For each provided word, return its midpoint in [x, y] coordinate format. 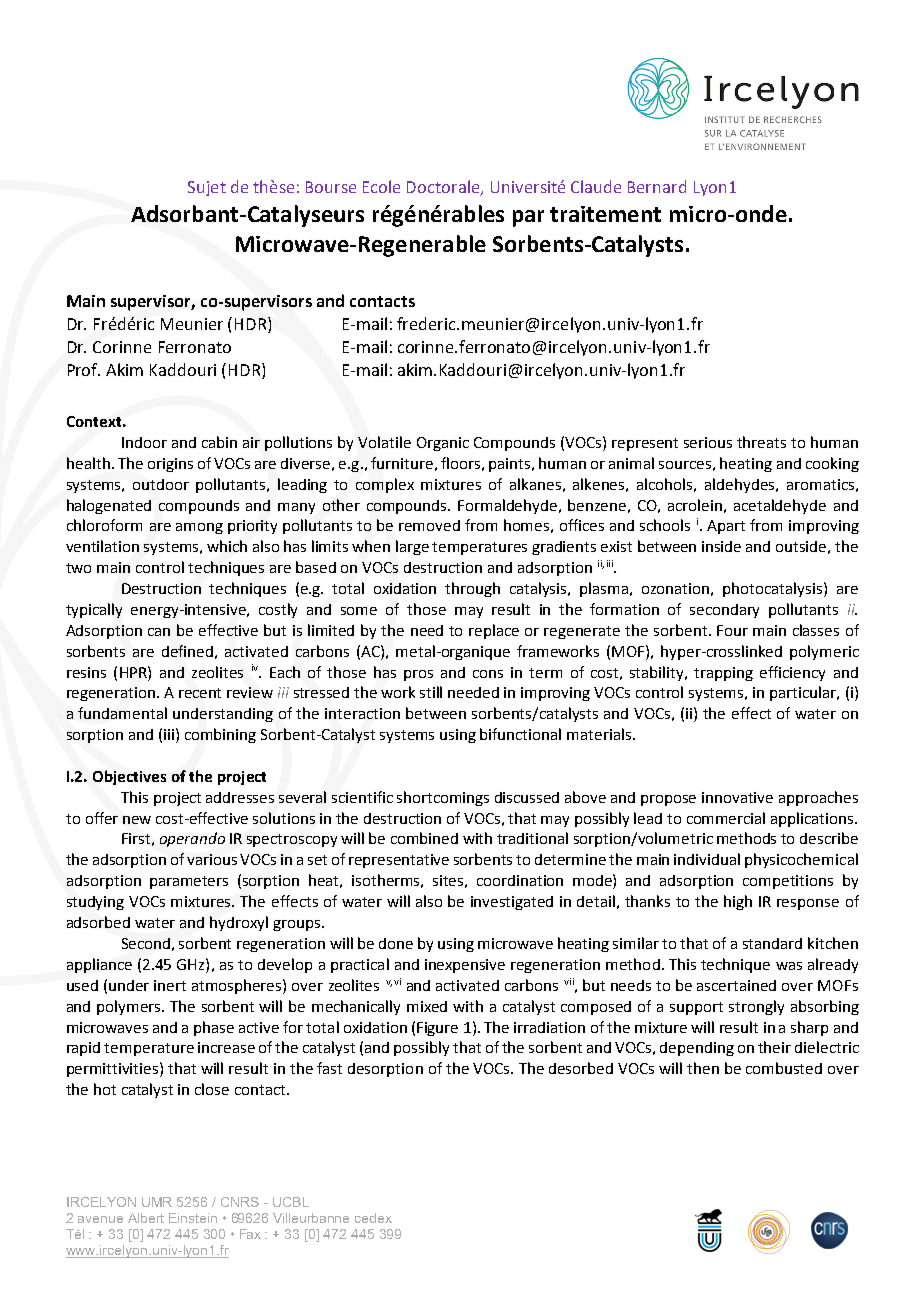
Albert [146, 1218]
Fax [250, 1234]
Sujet [207, 188]
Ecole [381, 186]
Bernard [657, 186]
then [703, 1068]
